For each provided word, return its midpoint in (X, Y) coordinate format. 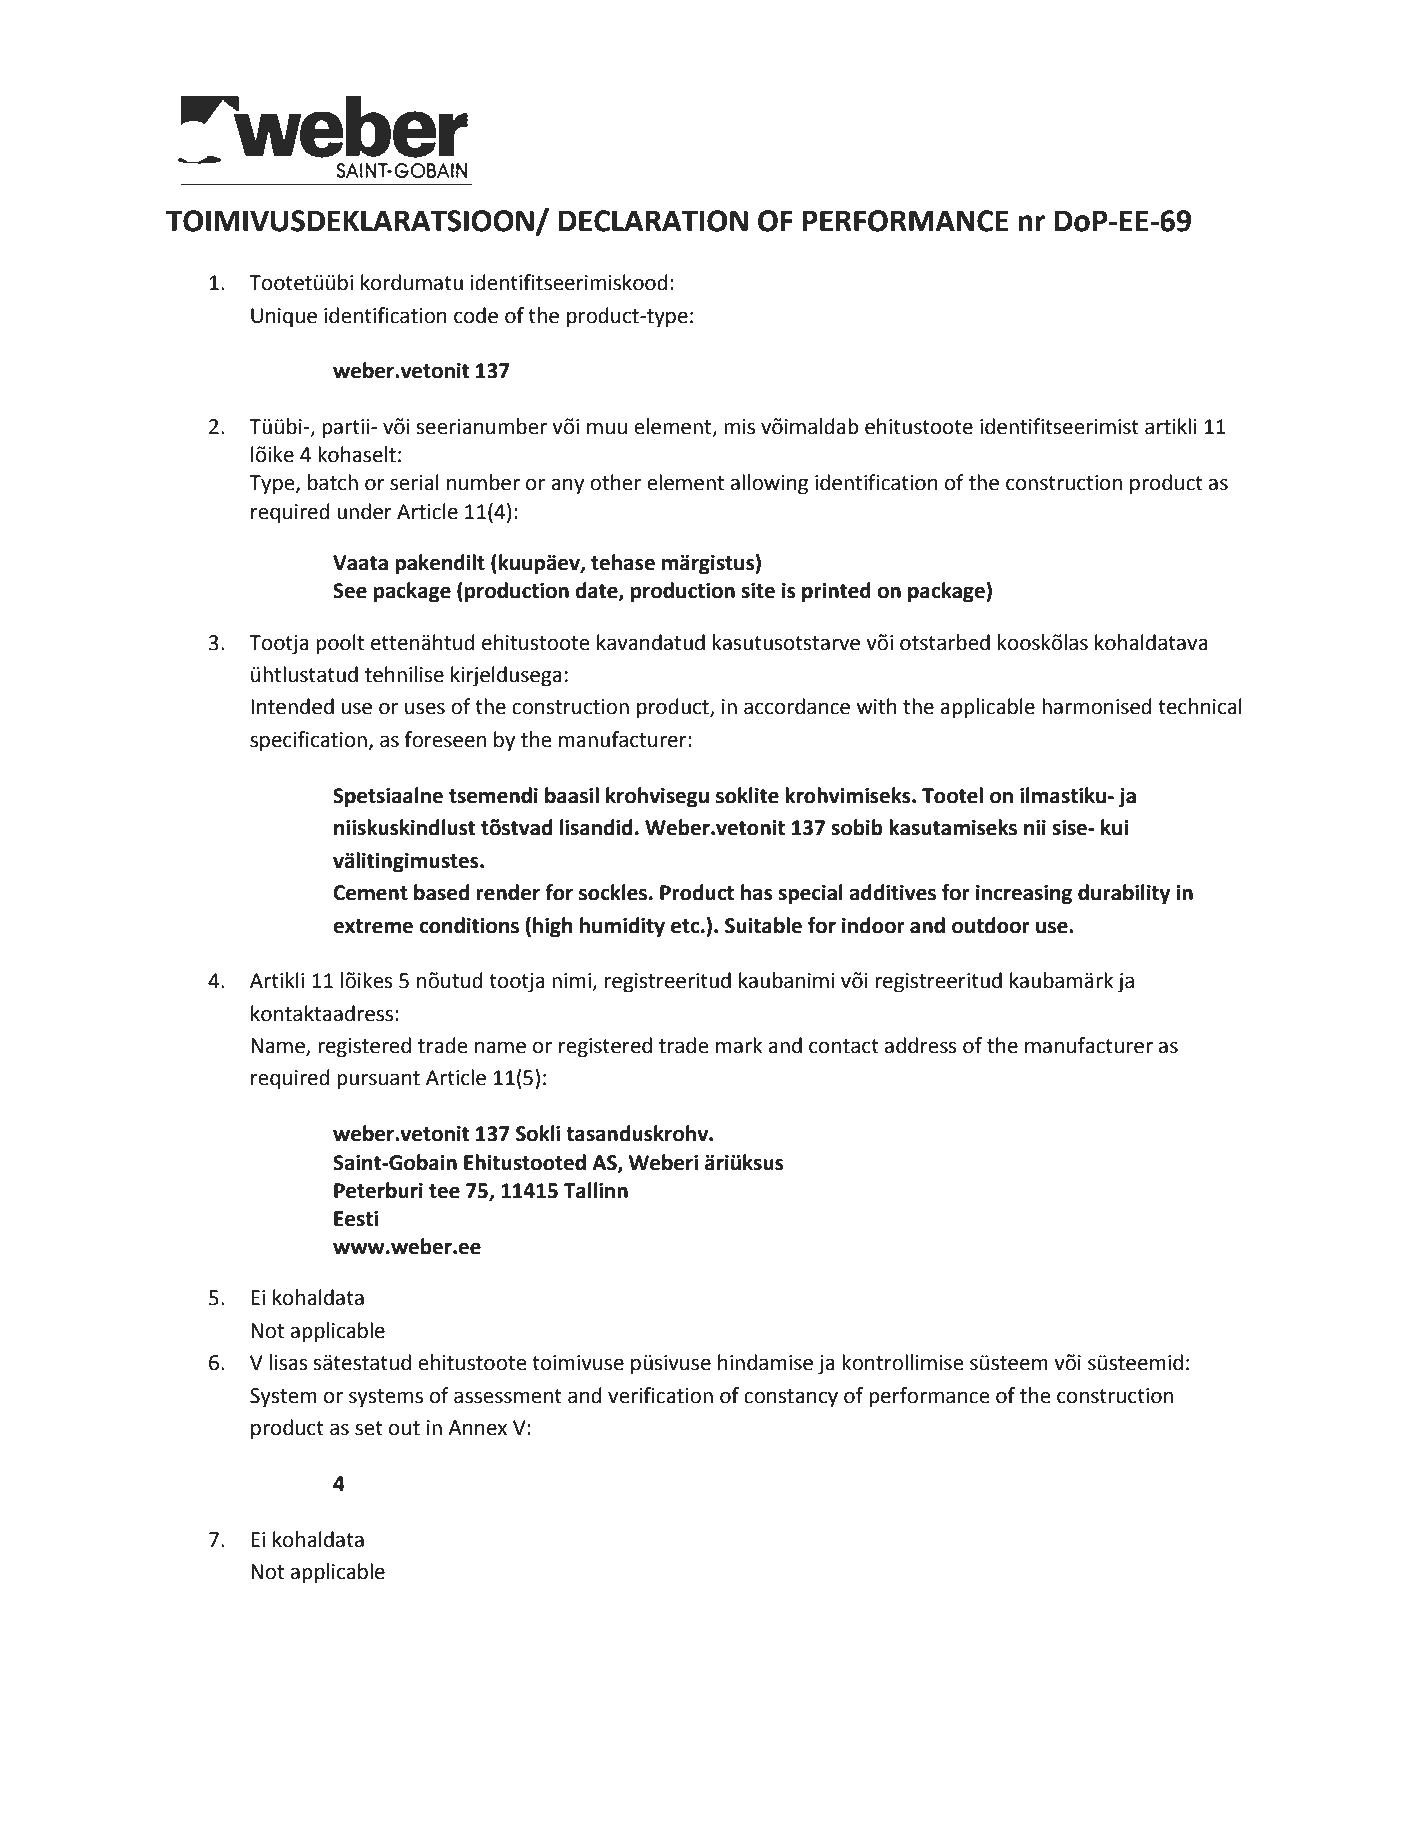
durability (1124, 894)
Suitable (763, 925)
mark (739, 1045)
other (615, 482)
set (369, 1428)
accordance (797, 706)
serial (414, 482)
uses (425, 708)
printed (836, 592)
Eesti (356, 1219)
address (921, 1045)
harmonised (1097, 706)
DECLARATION (653, 221)
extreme (373, 926)
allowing (769, 484)
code (476, 315)
